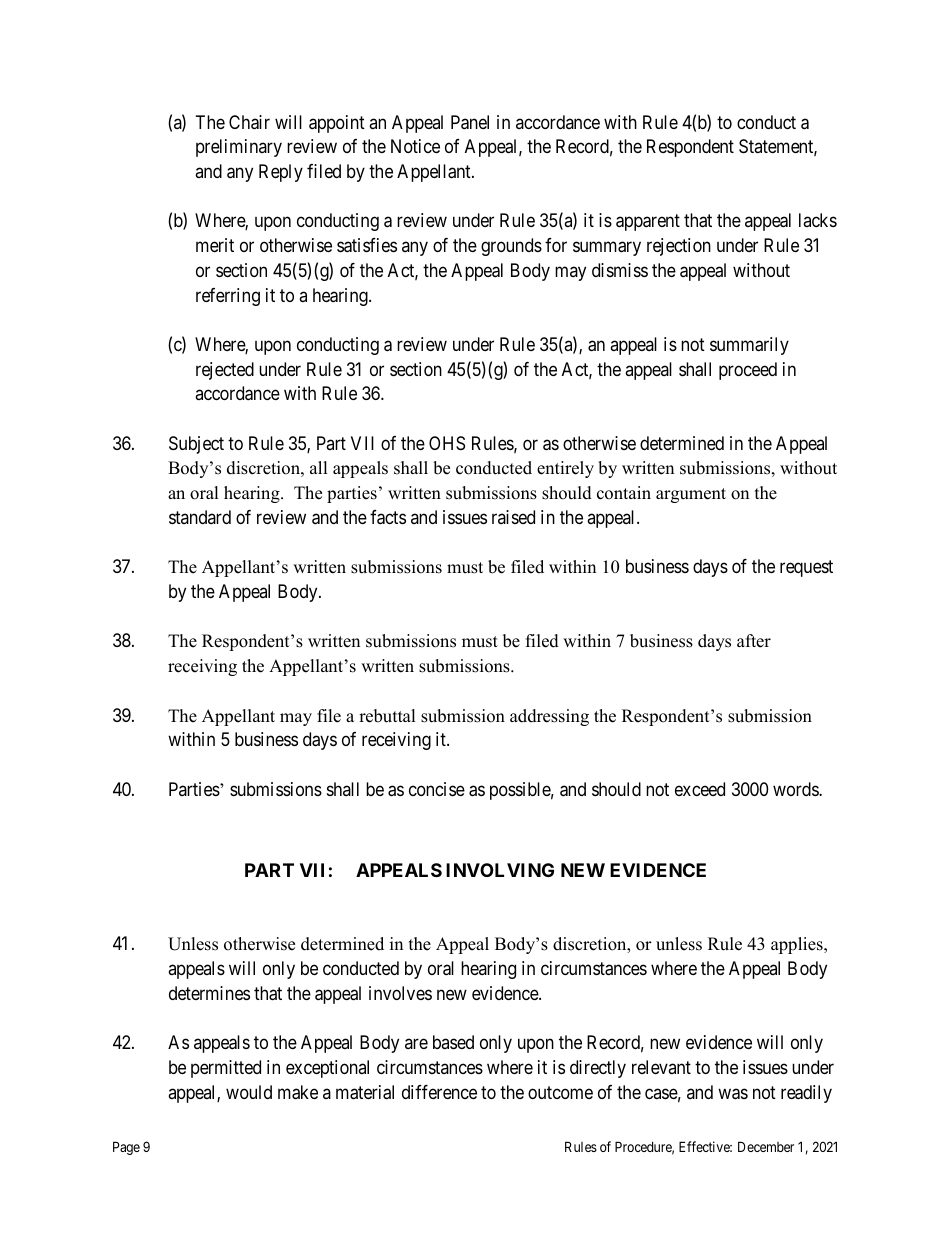  Describe the element at coordinates (754, 641) in the screenshot. I see `after` at that location.
